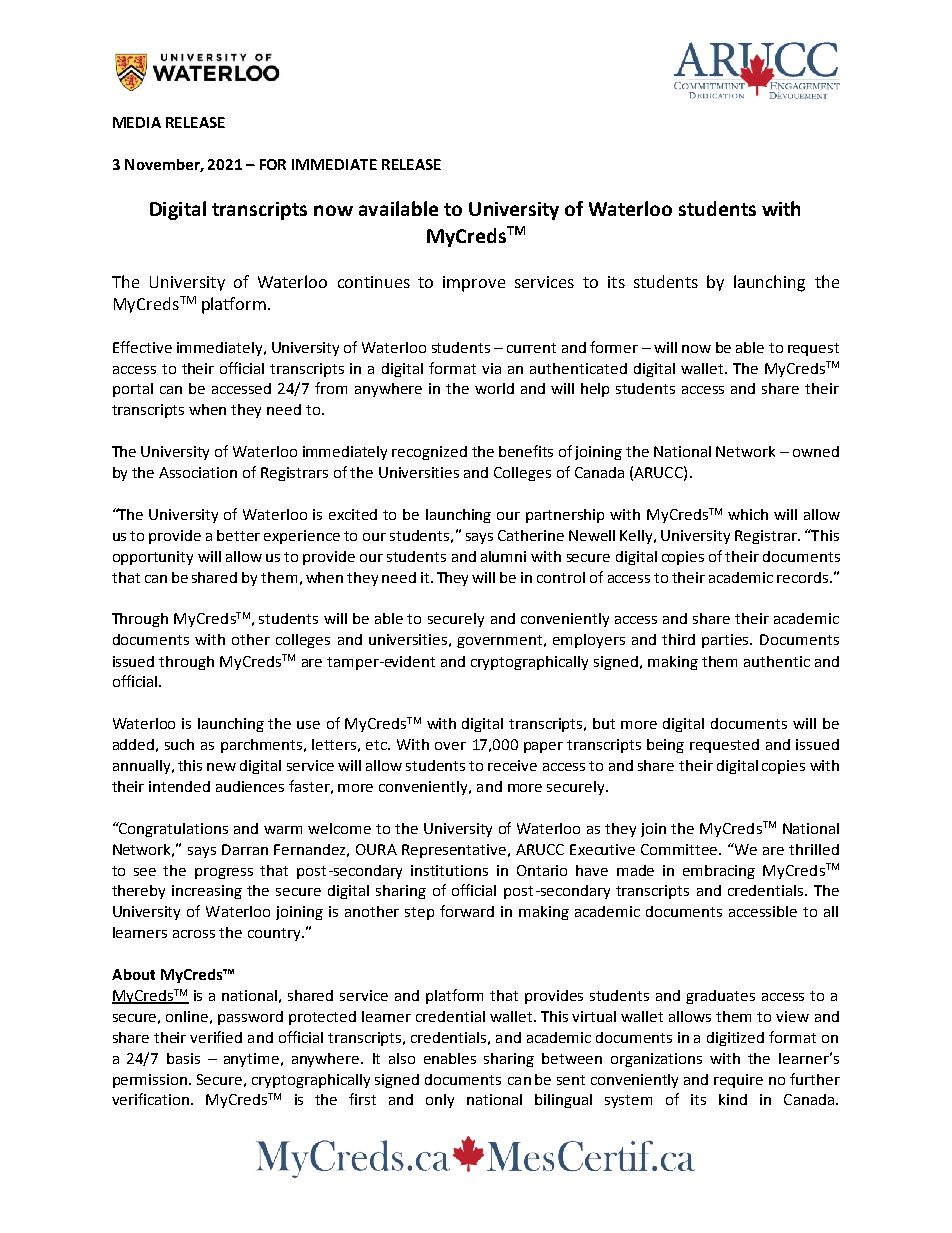 The width and height of the page is (952, 1233). I want to click on embracing, so click(719, 872).
